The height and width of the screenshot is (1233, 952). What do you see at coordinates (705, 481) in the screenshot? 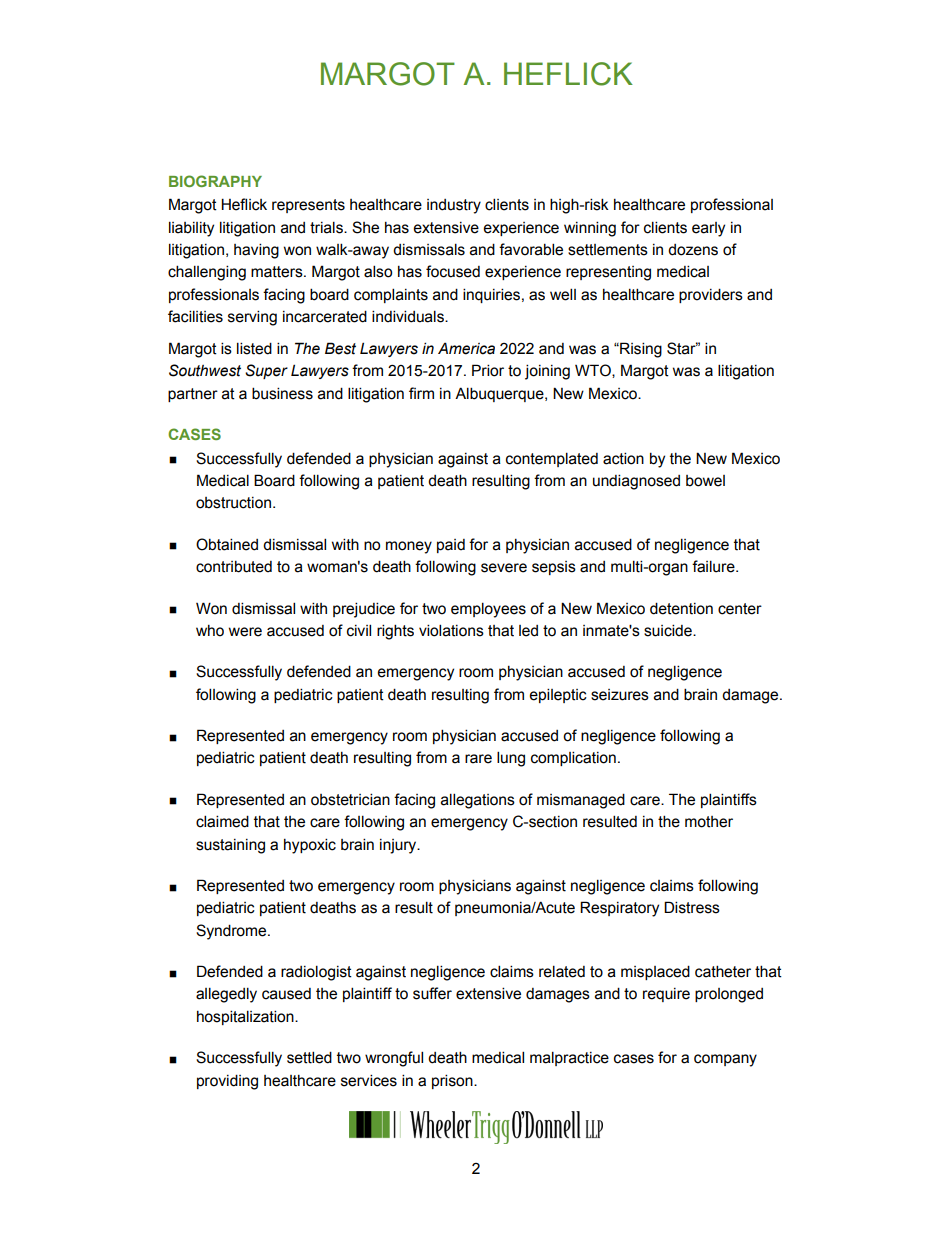
I see `bowel` at bounding box center [705, 481].
